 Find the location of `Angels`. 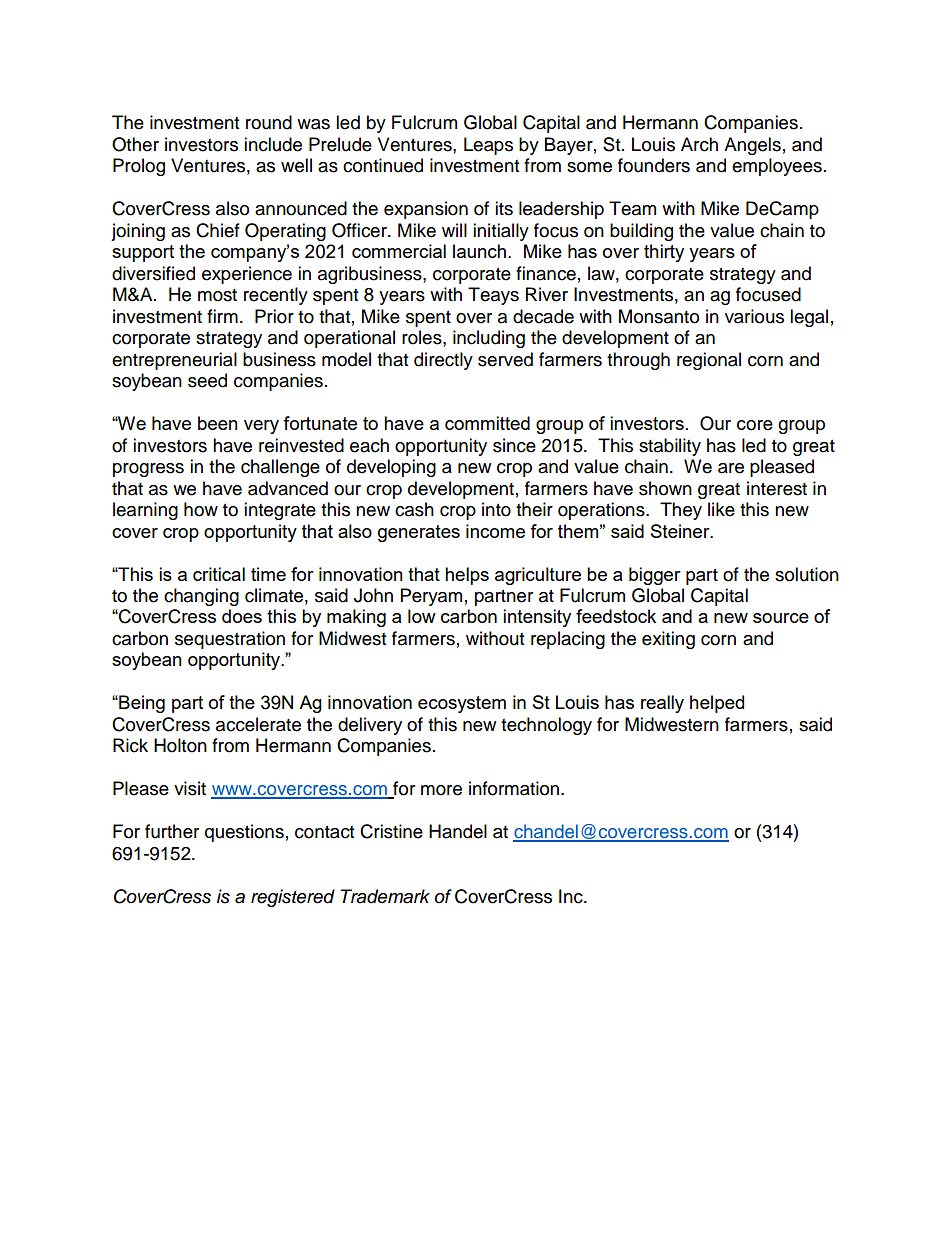

Angels is located at coordinates (752, 146).
